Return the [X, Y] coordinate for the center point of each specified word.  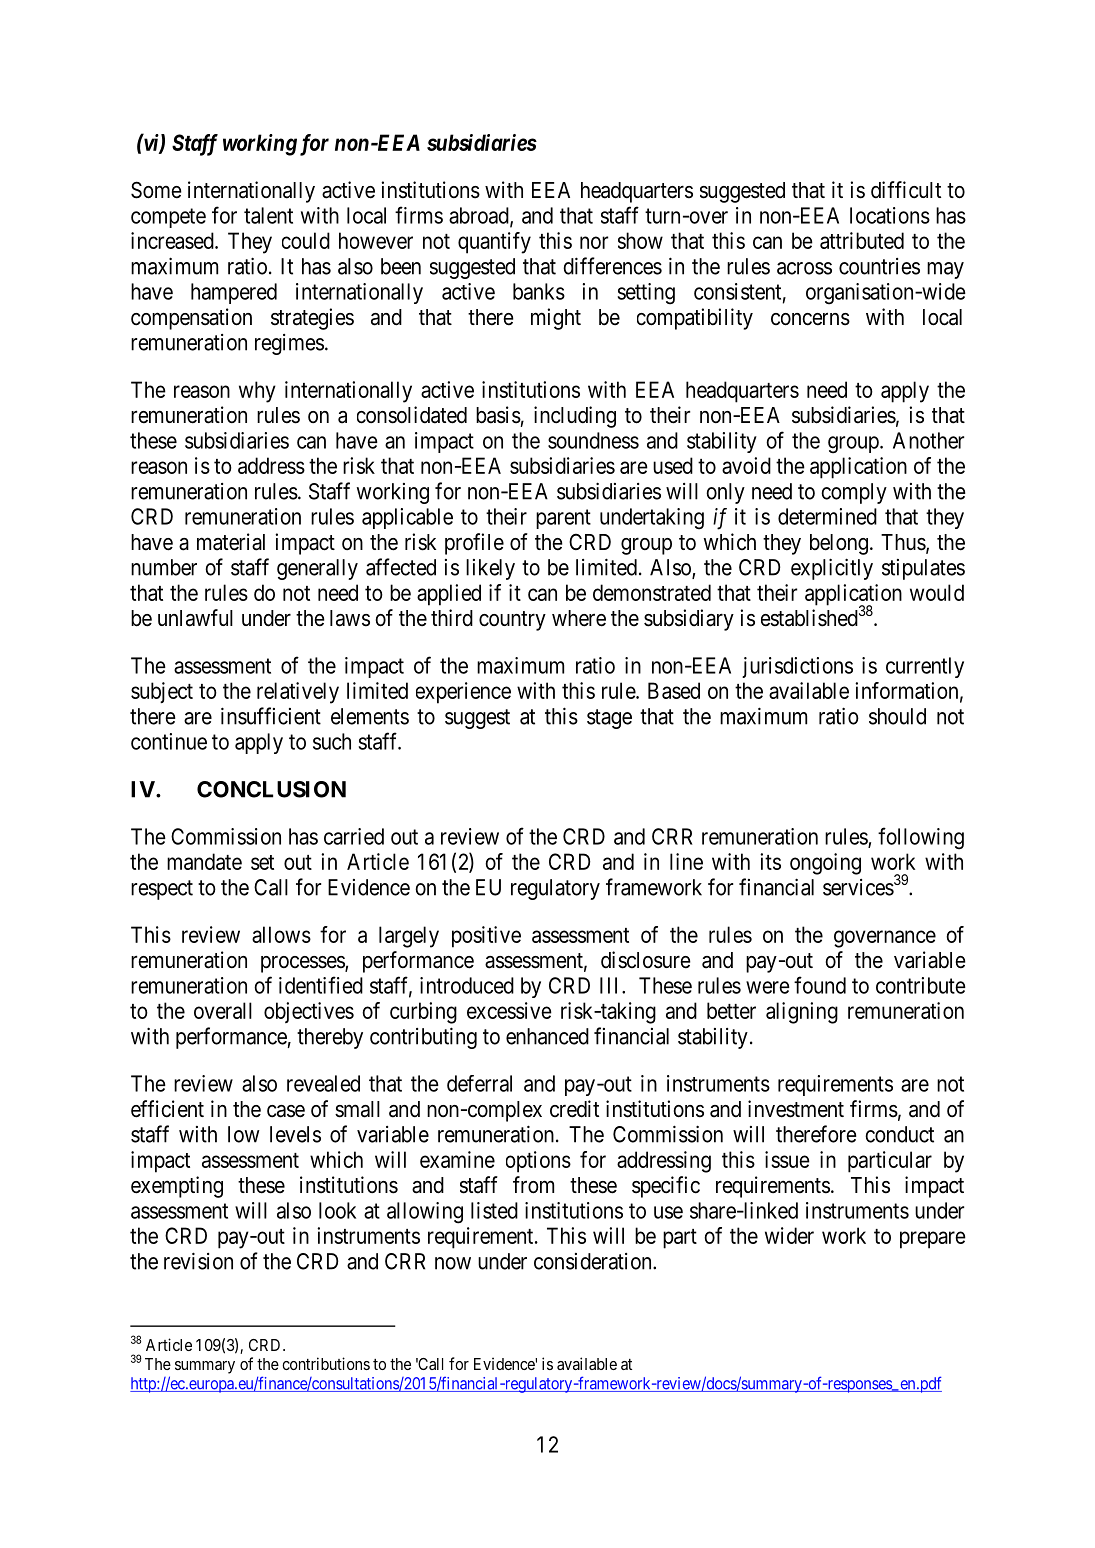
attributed [862, 240]
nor [594, 242]
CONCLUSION [271, 789]
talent [268, 215]
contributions [326, 1363]
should [897, 716]
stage [609, 719]
